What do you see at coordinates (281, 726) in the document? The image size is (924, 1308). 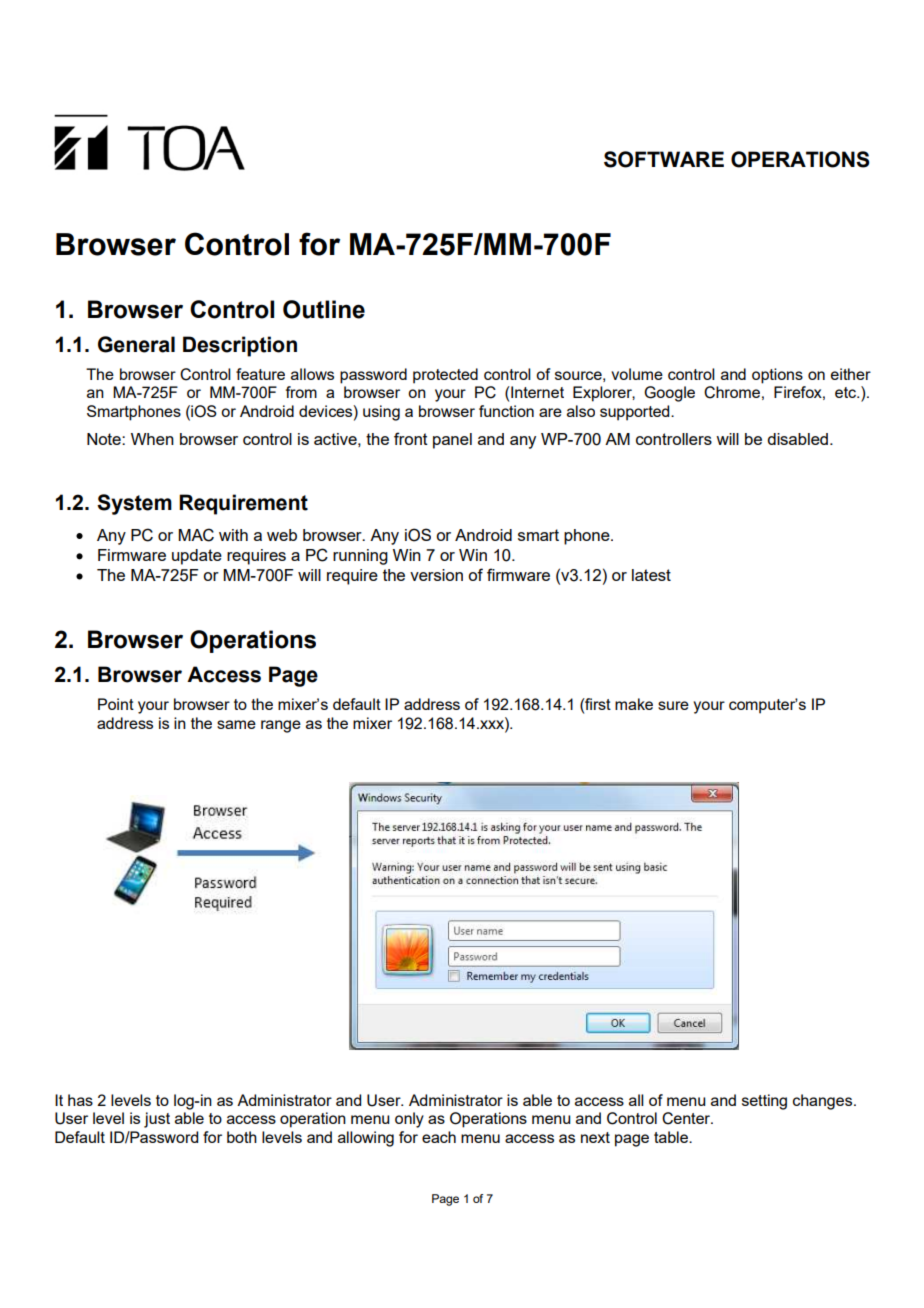 I see `range` at bounding box center [281, 726].
